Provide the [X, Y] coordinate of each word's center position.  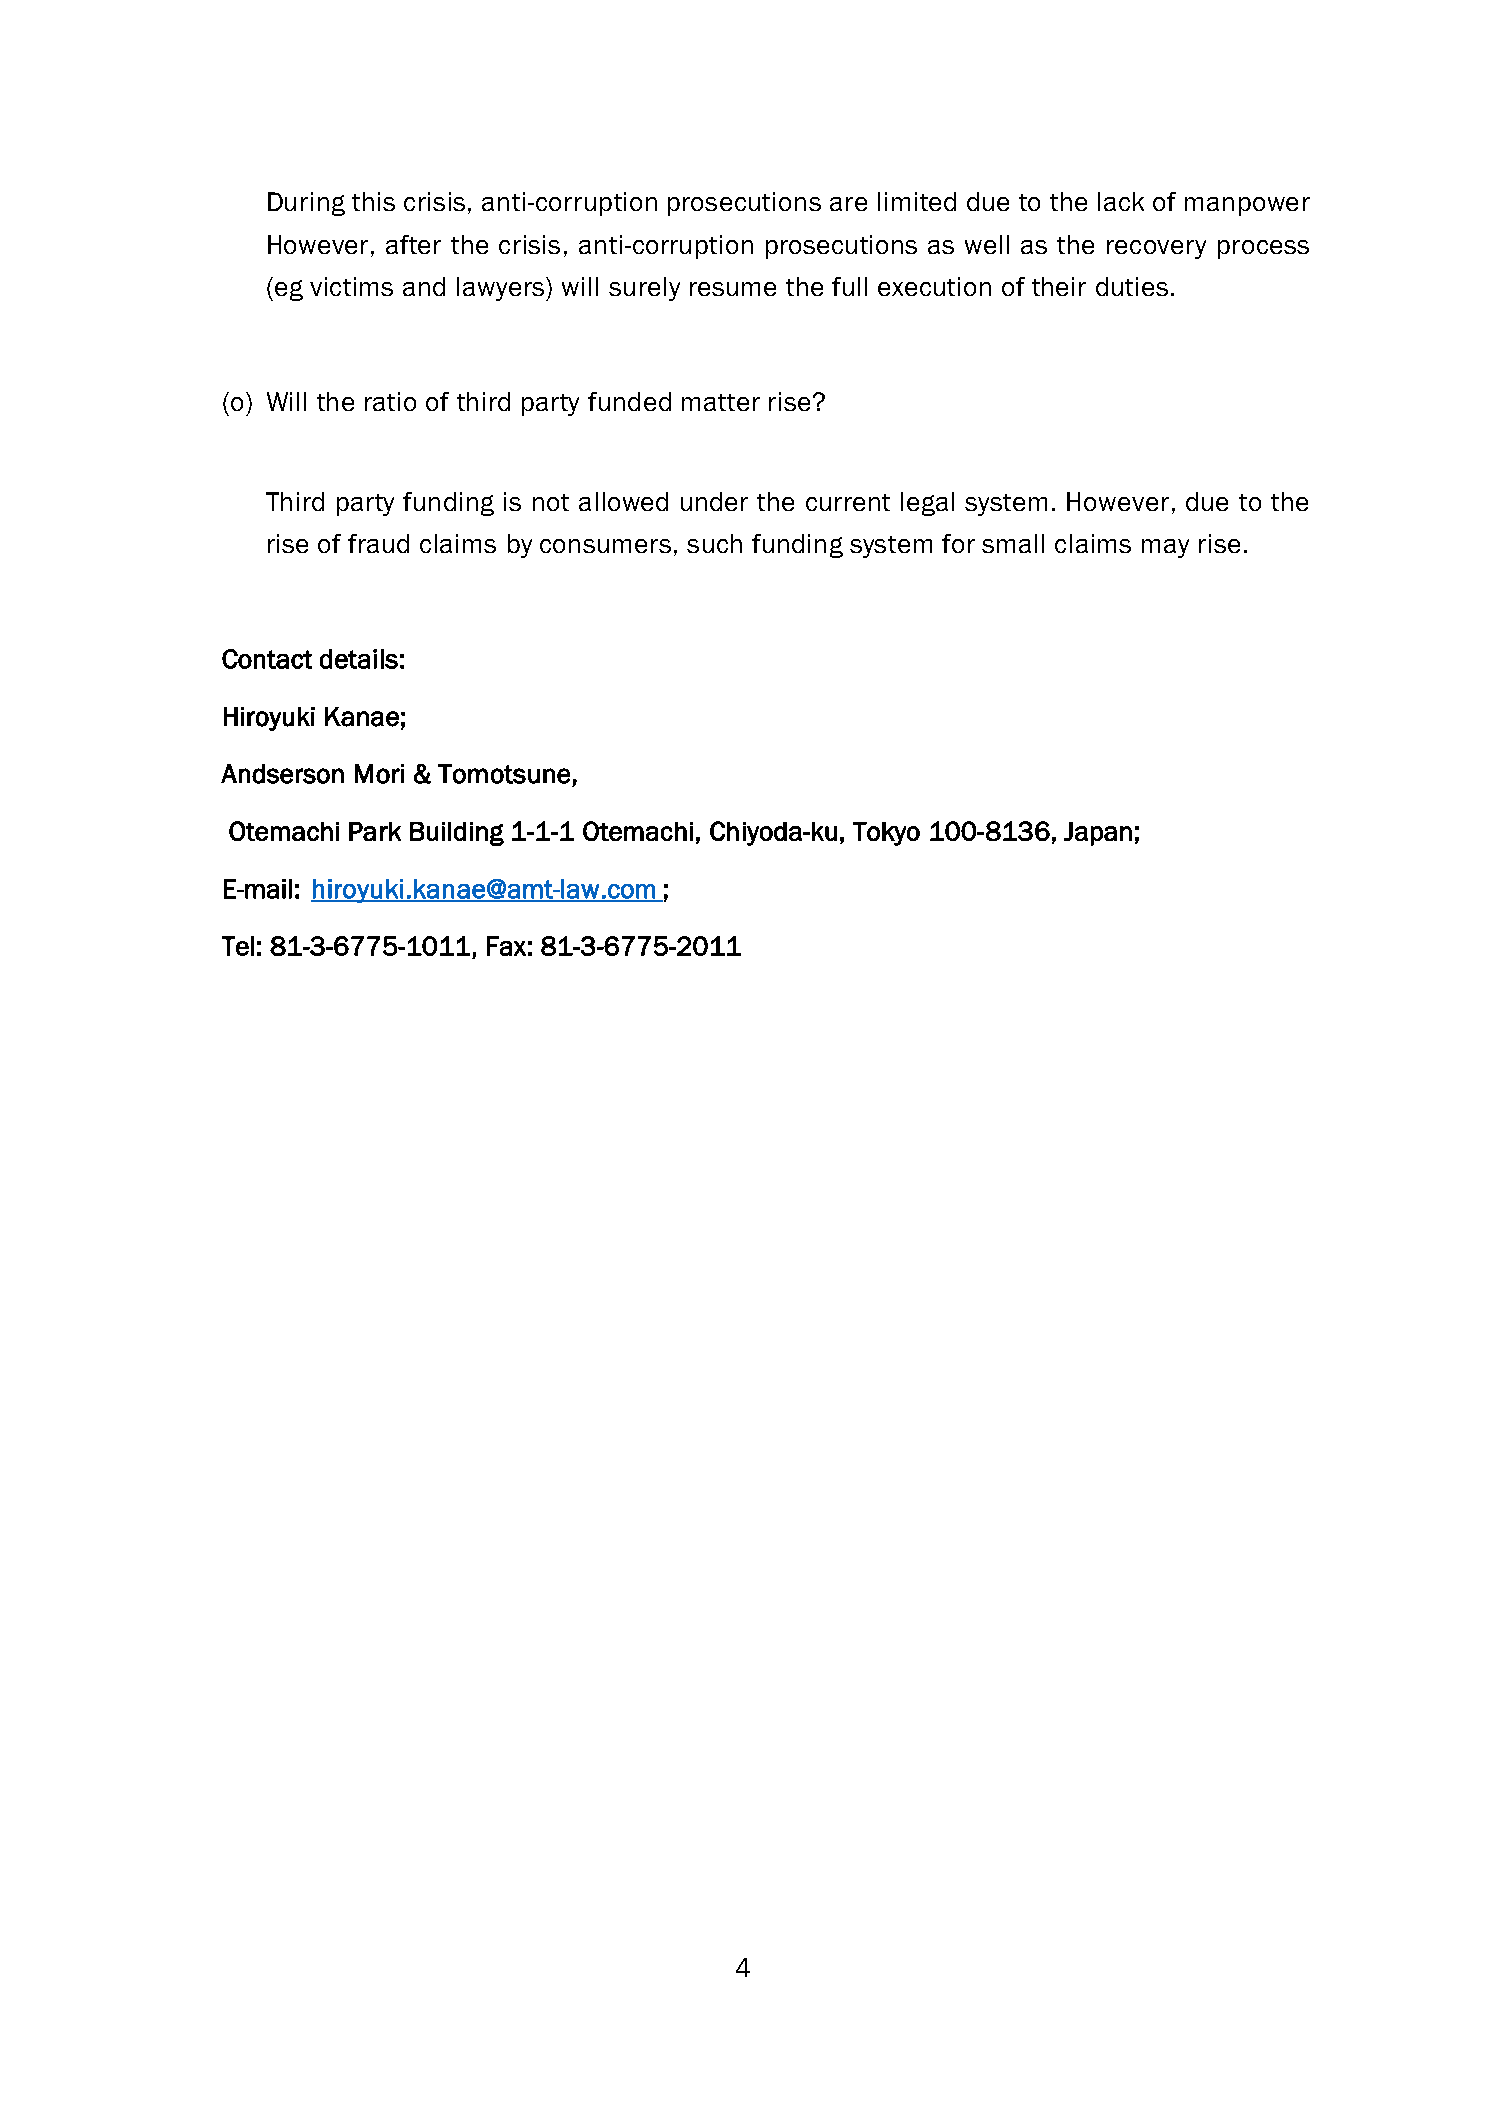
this [373, 201]
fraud [378, 543]
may [1165, 548]
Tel [238, 946]
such [714, 543]
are [848, 204]
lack [1121, 201]
